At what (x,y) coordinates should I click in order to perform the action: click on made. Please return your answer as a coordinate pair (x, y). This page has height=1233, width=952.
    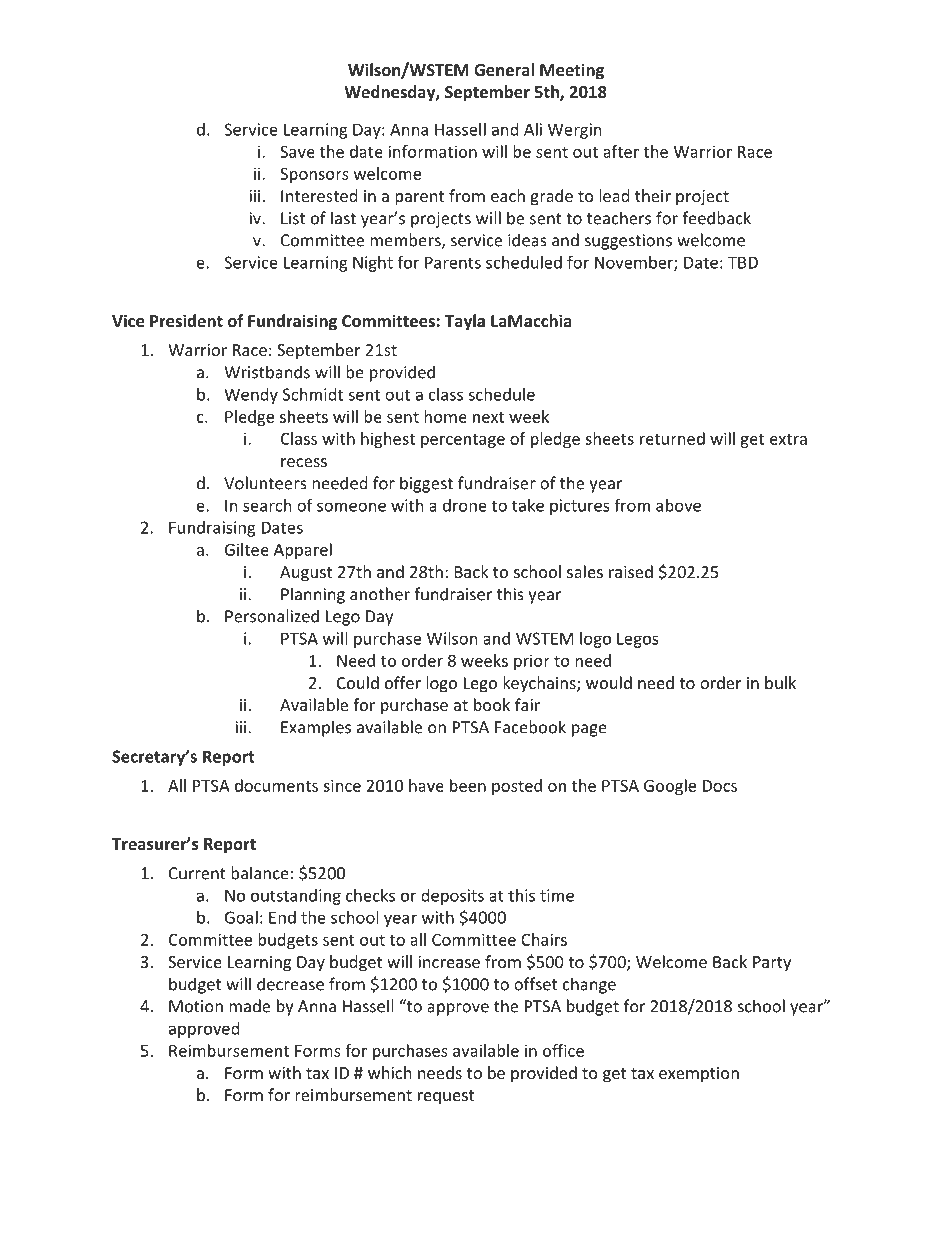
    Looking at the image, I should click on (249, 1006).
